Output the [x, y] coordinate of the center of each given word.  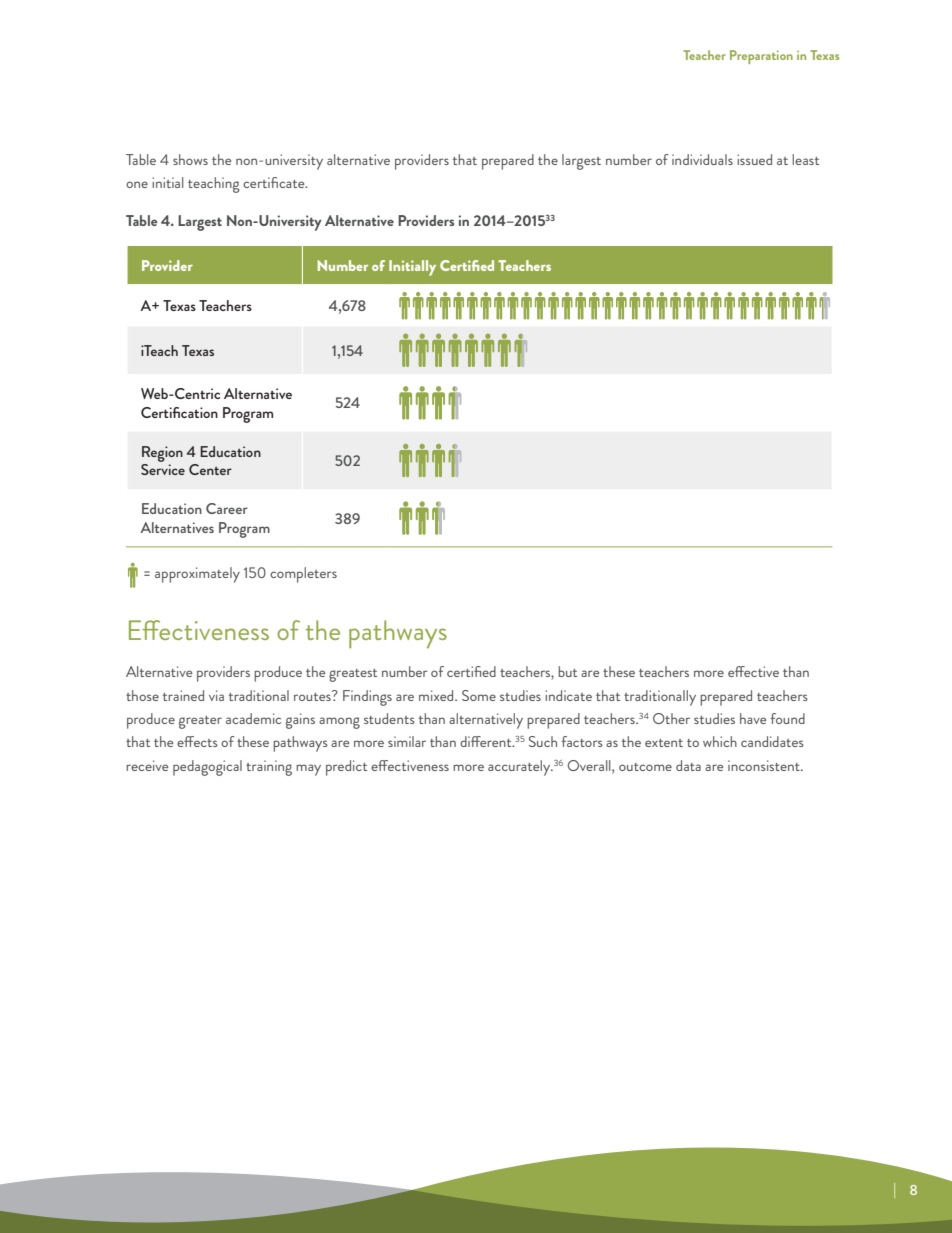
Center [210, 469]
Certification [179, 412]
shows [190, 159]
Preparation [761, 57]
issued [754, 159]
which [720, 741]
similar [407, 741]
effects [197, 741]
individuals [702, 159]
